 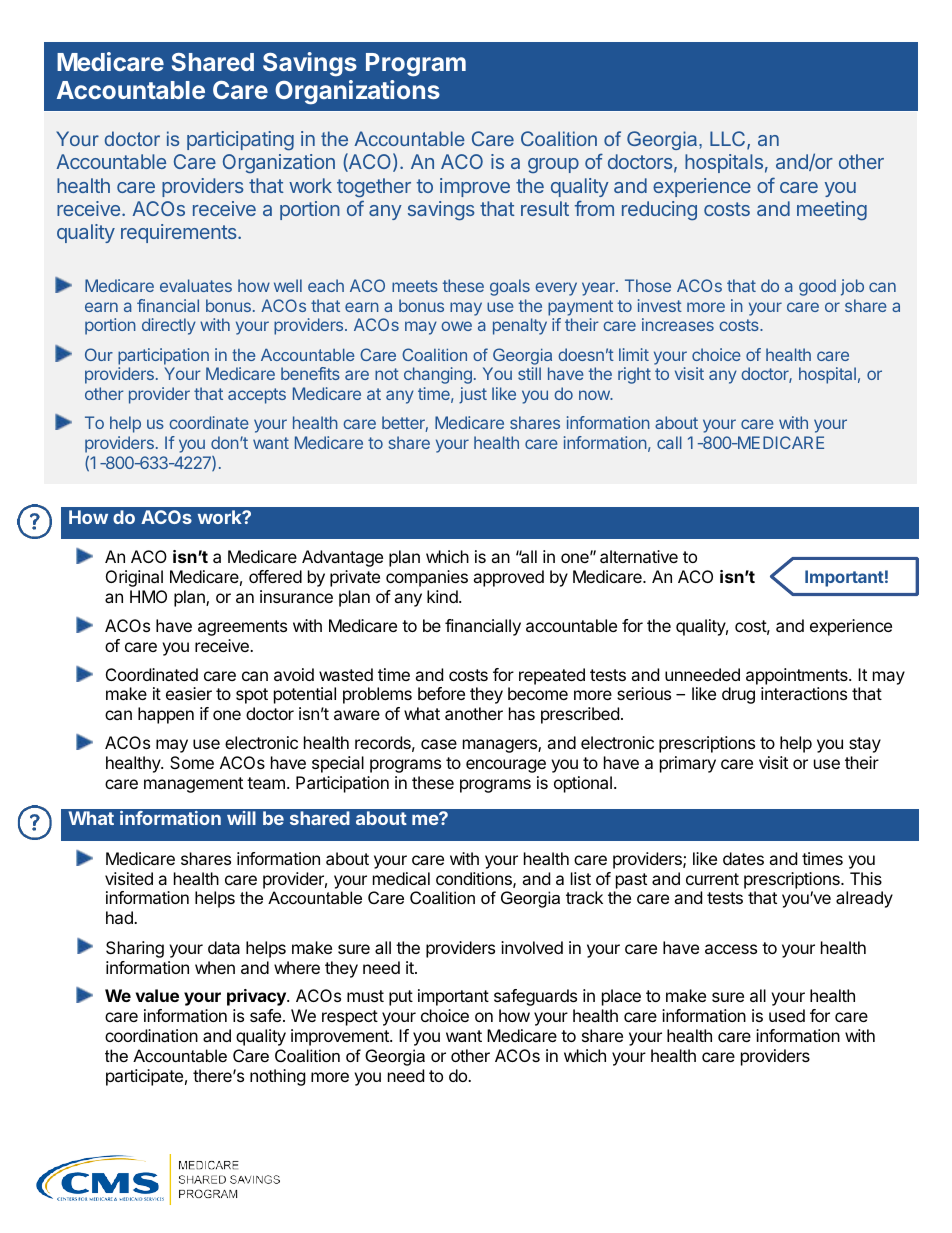 What do you see at coordinates (241, 818) in the screenshot?
I see `will` at bounding box center [241, 818].
